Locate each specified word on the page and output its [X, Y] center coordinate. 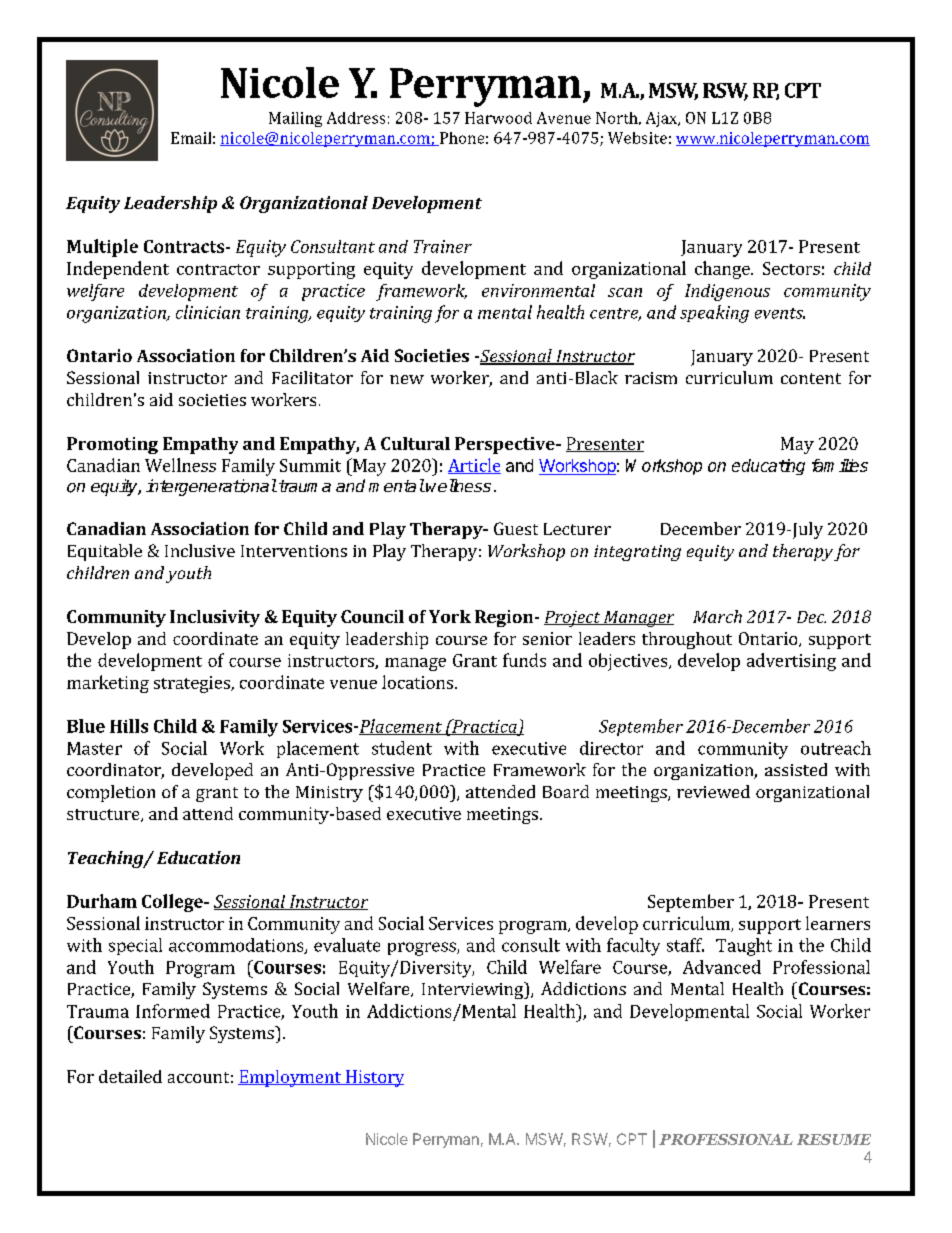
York [450, 616]
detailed [130, 1076]
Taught [744, 947]
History [373, 1078]
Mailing [295, 119]
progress [423, 949]
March [717, 616]
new [407, 379]
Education [198, 857]
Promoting [112, 445]
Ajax [663, 119]
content [811, 378]
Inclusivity [215, 618]
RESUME [834, 1139]
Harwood [498, 118]
